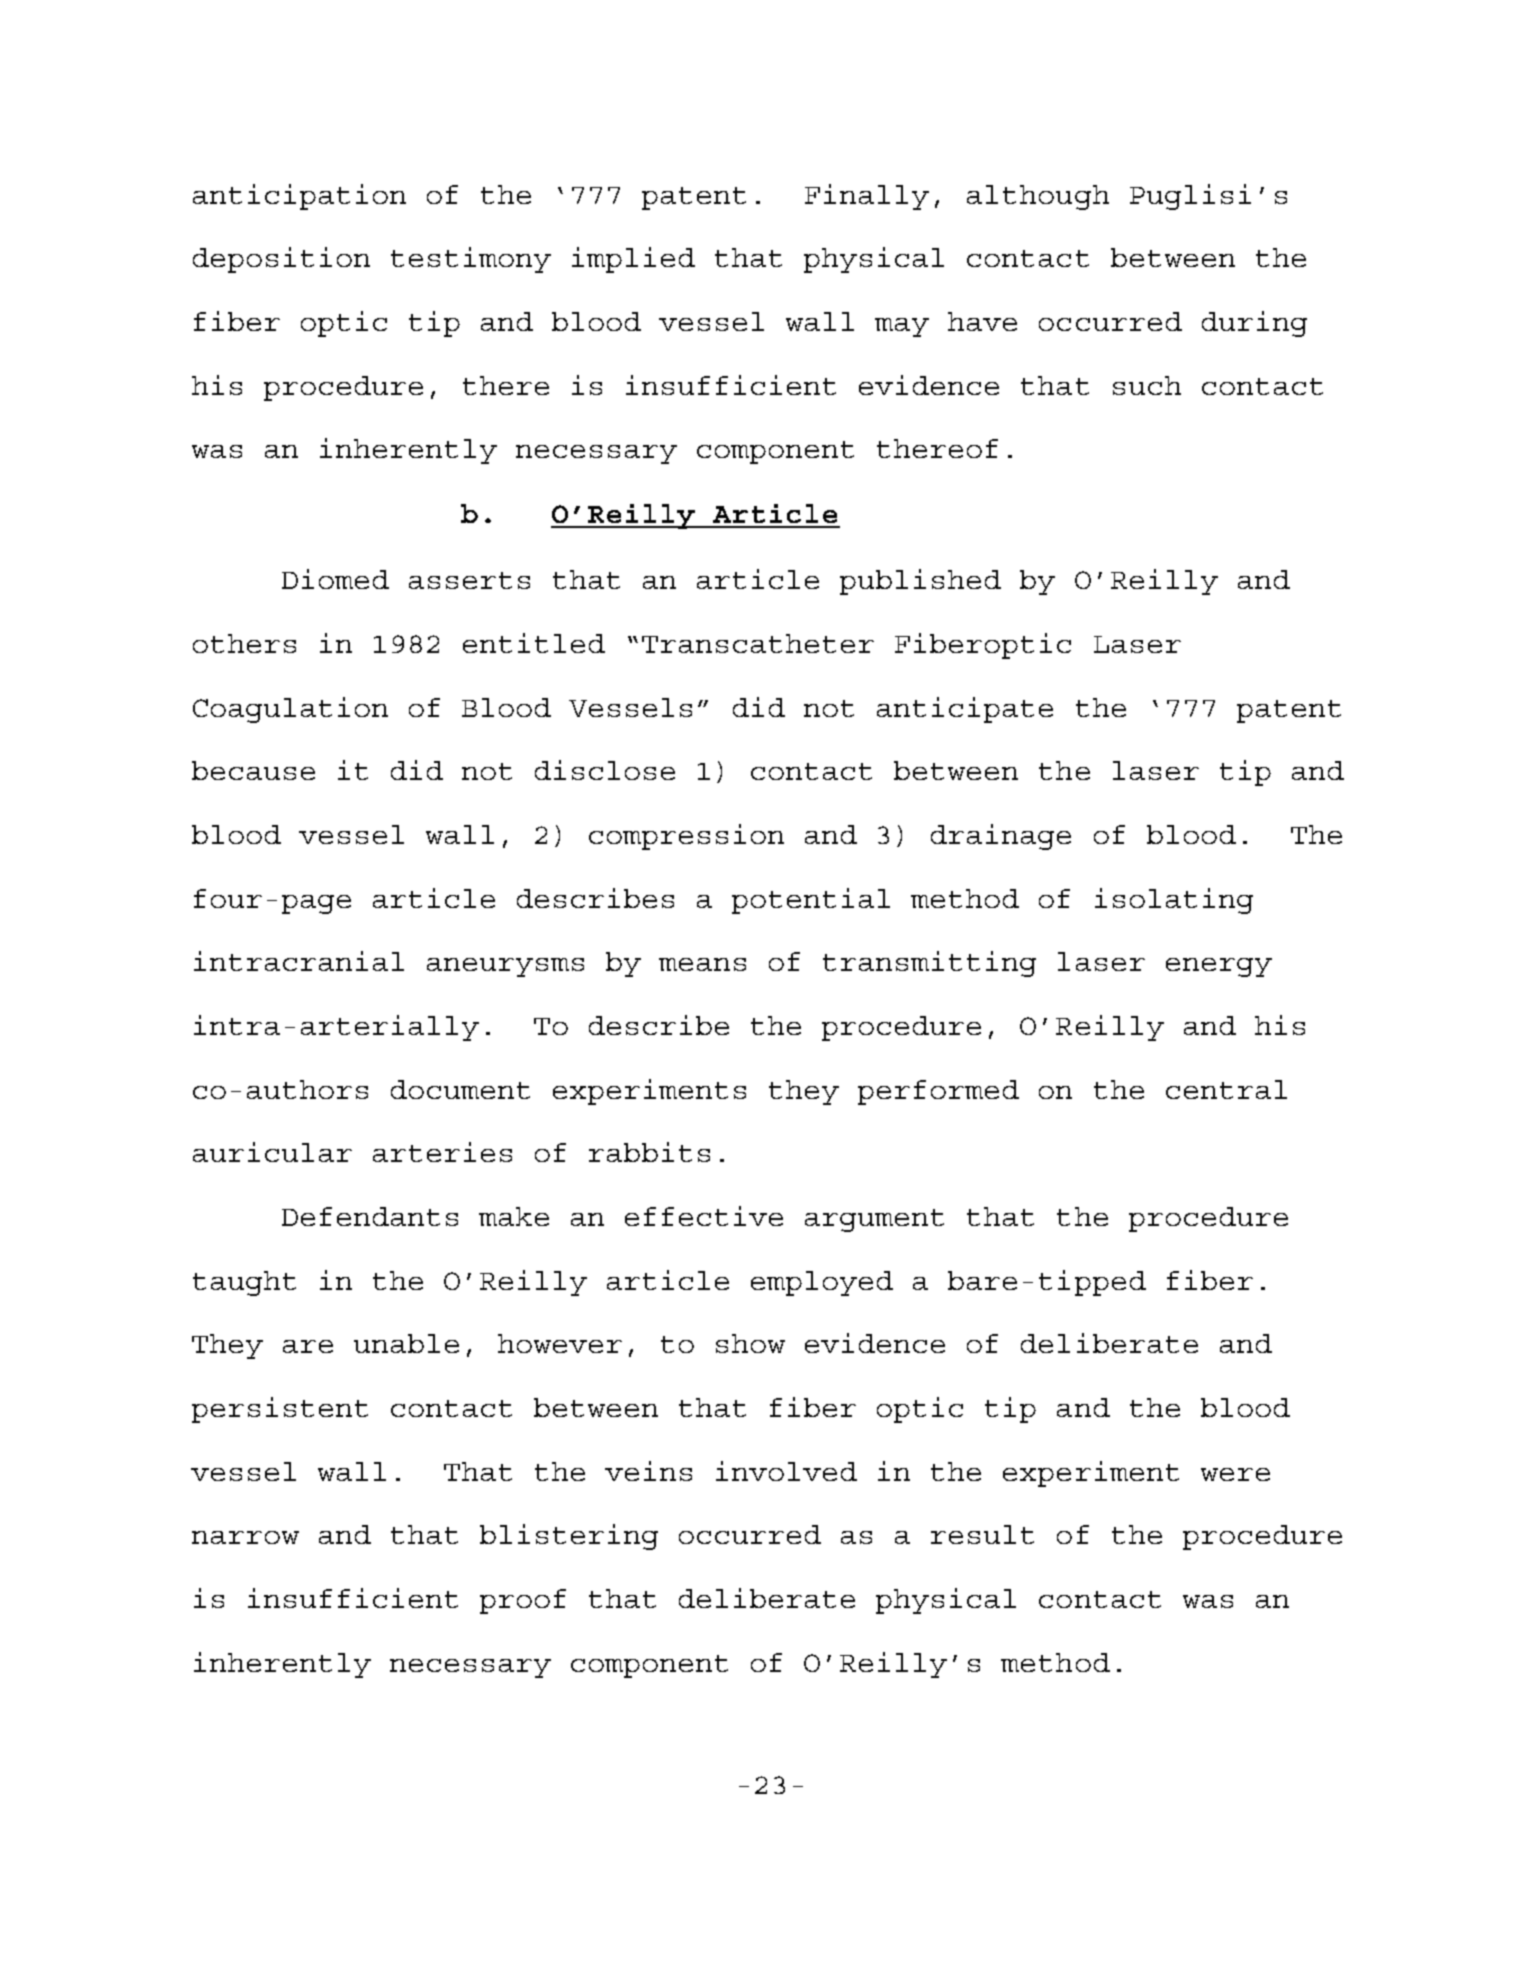 The width and height of the screenshot is (1531, 1982). Describe the element at coordinates (281, 260) in the screenshot. I see `deposition` at that location.
